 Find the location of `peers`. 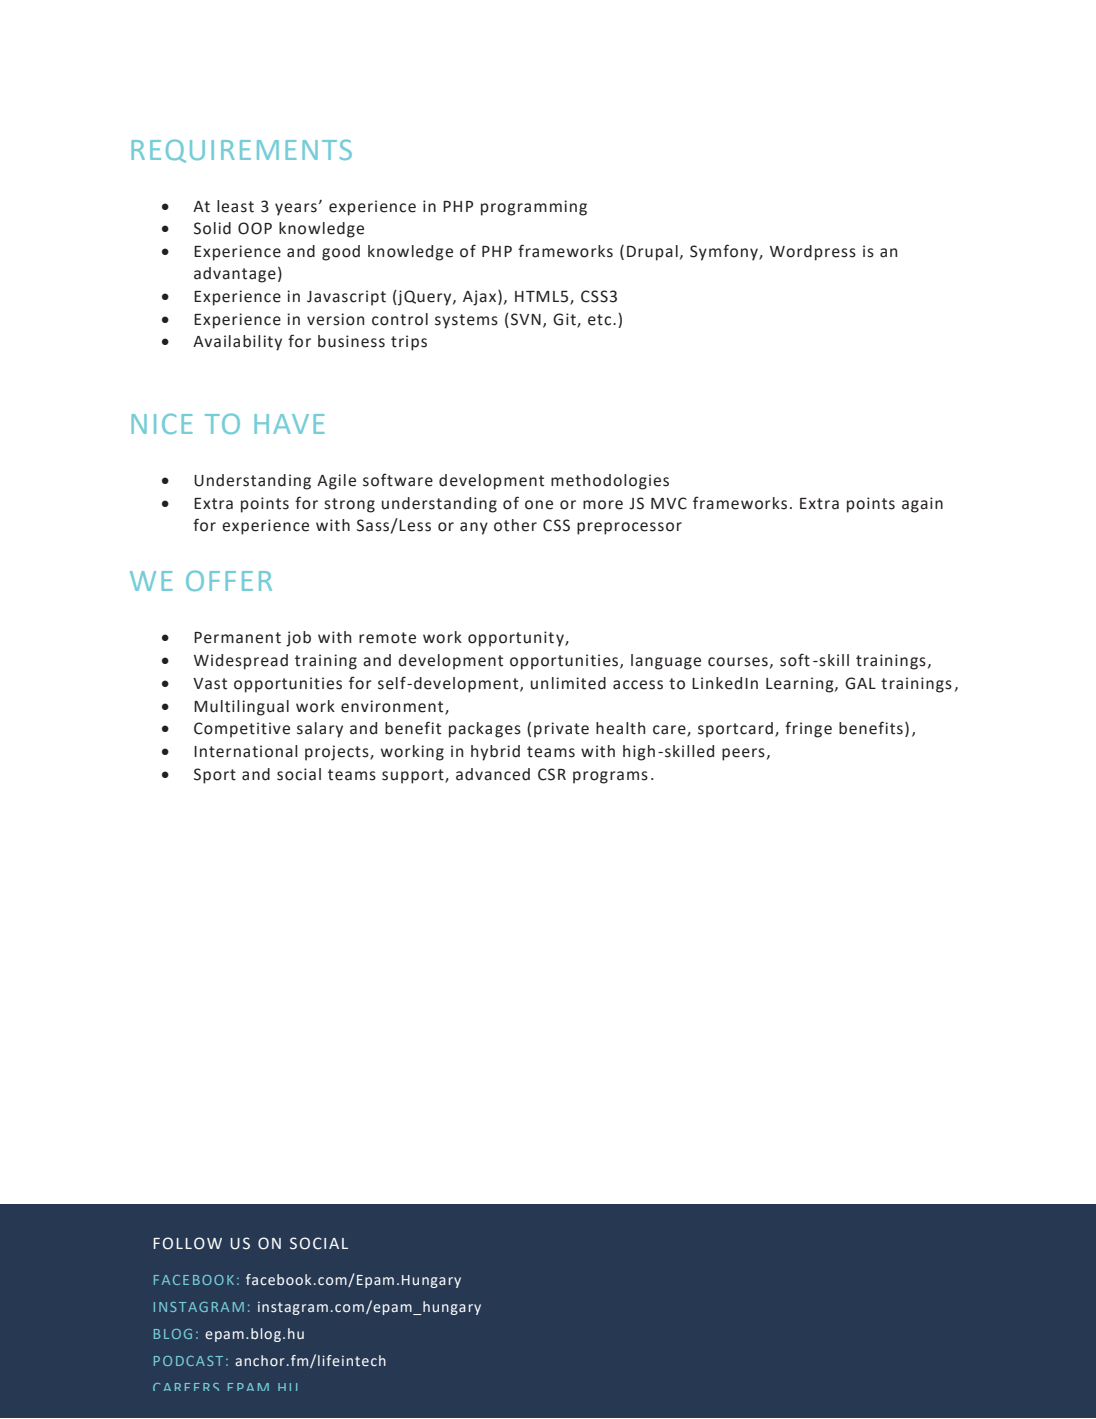

peers is located at coordinates (743, 754).
